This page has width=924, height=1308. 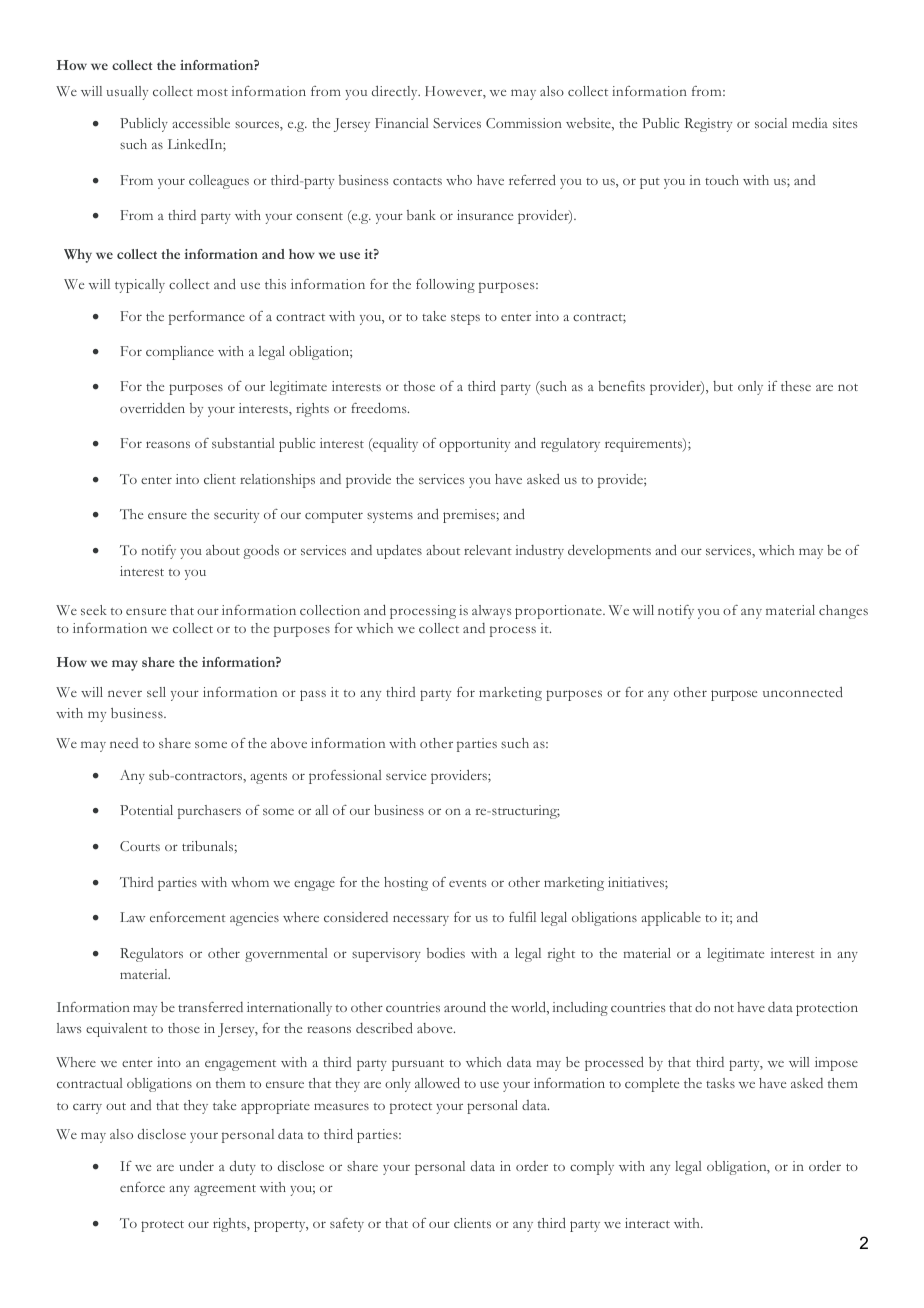 I want to click on under, so click(x=196, y=1165).
